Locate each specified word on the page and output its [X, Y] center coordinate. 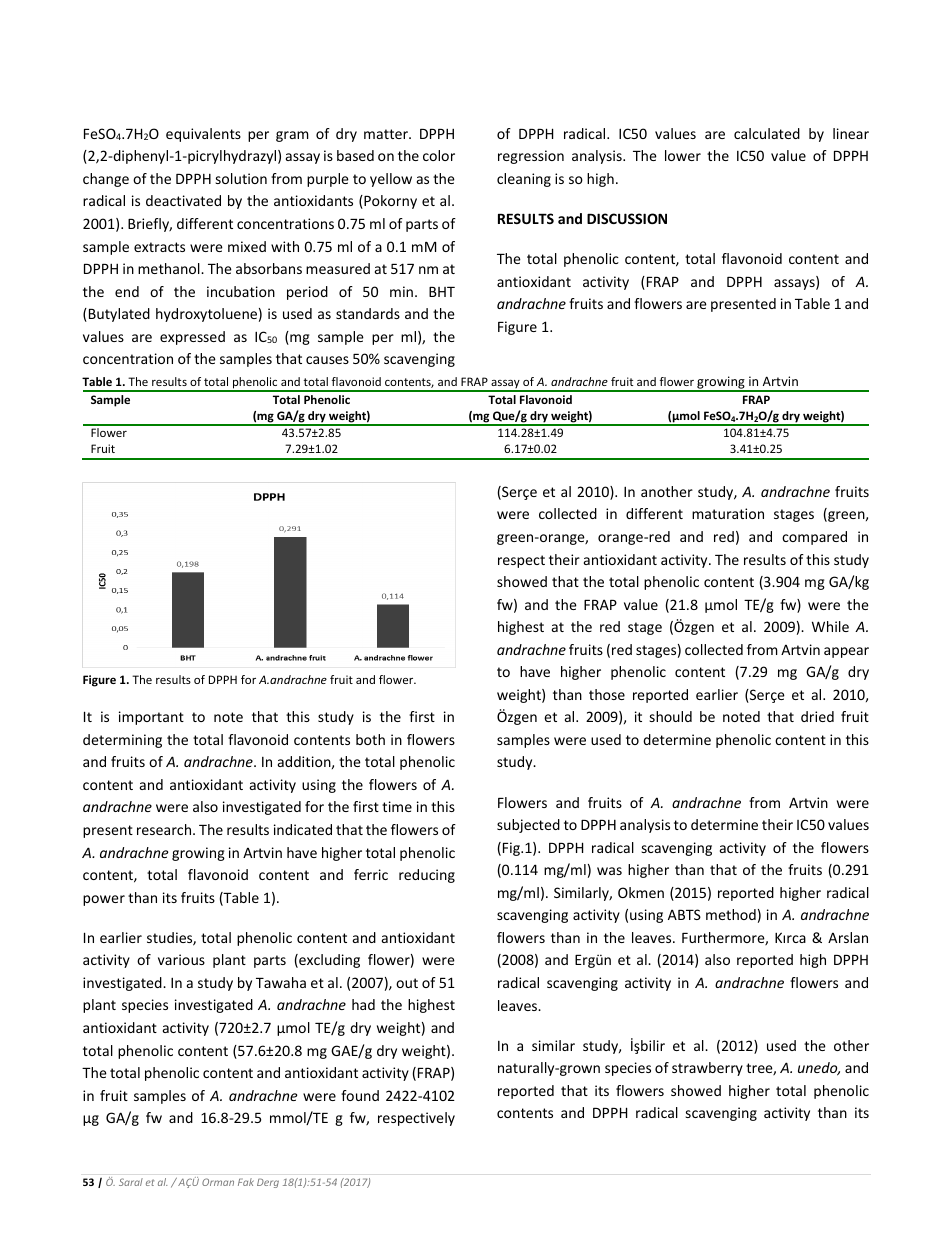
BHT [442, 292]
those [607, 694]
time [397, 806]
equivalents [203, 135]
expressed [192, 338]
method [731, 914]
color [439, 155]
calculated [767, 133]
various [181, 959]
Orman [218, 1182]
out [407, 983]
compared [814, 538]
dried [817, 716]
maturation [728, 513]
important [151, 718]
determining [122, 741]
